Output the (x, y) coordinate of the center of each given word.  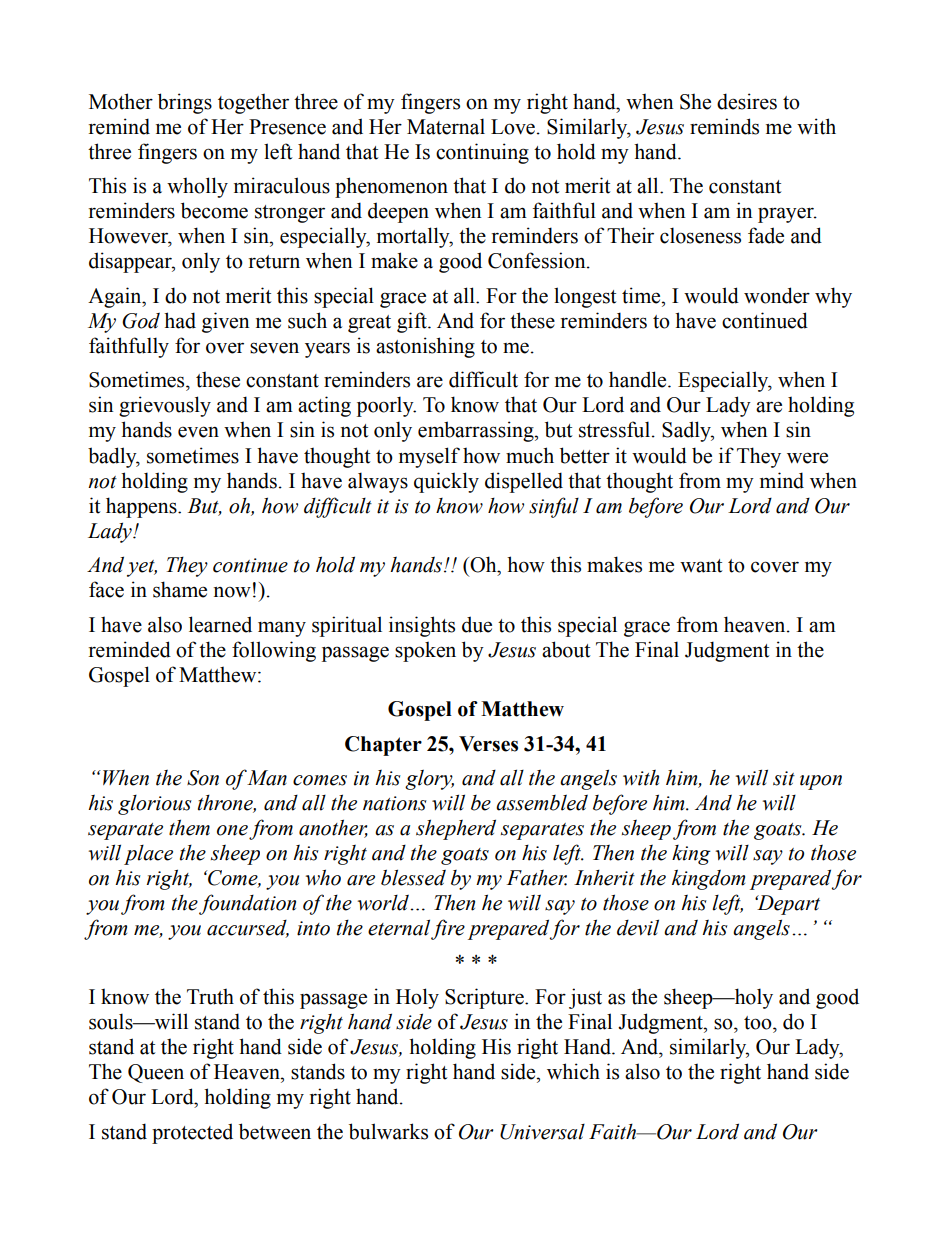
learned (220, 624)
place (148, 855)
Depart (787, 905)
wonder (777, 295)
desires (747, 101)
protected (192, 1133)
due (477, 624)
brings (185, 103)
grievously (165, 406)
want (701, 566)
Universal (542, 1132)
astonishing (425, 347)
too (759, 1023)
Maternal (446, 126)
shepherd (456, 829)
